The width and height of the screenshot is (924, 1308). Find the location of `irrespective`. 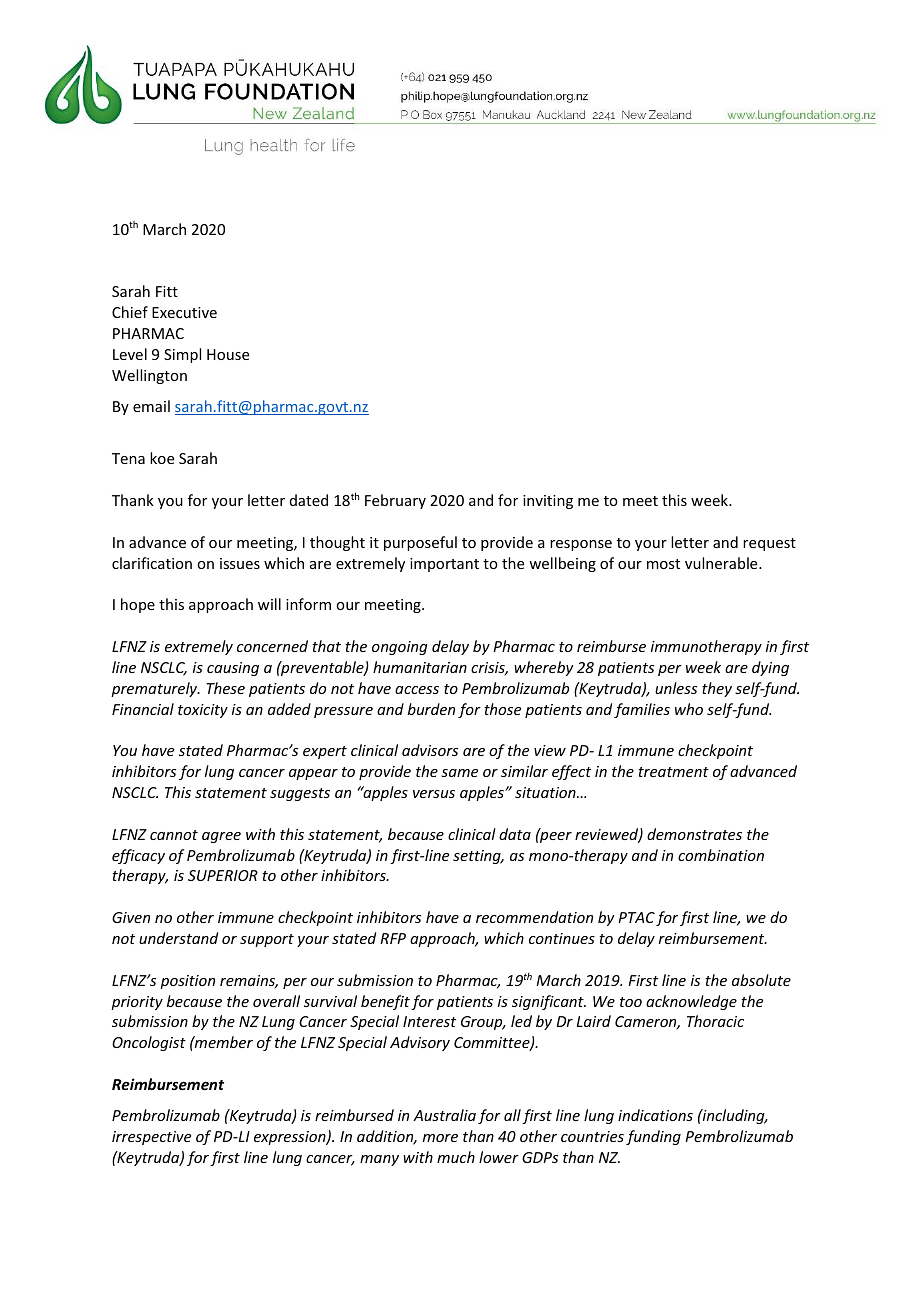

irrespective is located at coordinates (151, 1138).
